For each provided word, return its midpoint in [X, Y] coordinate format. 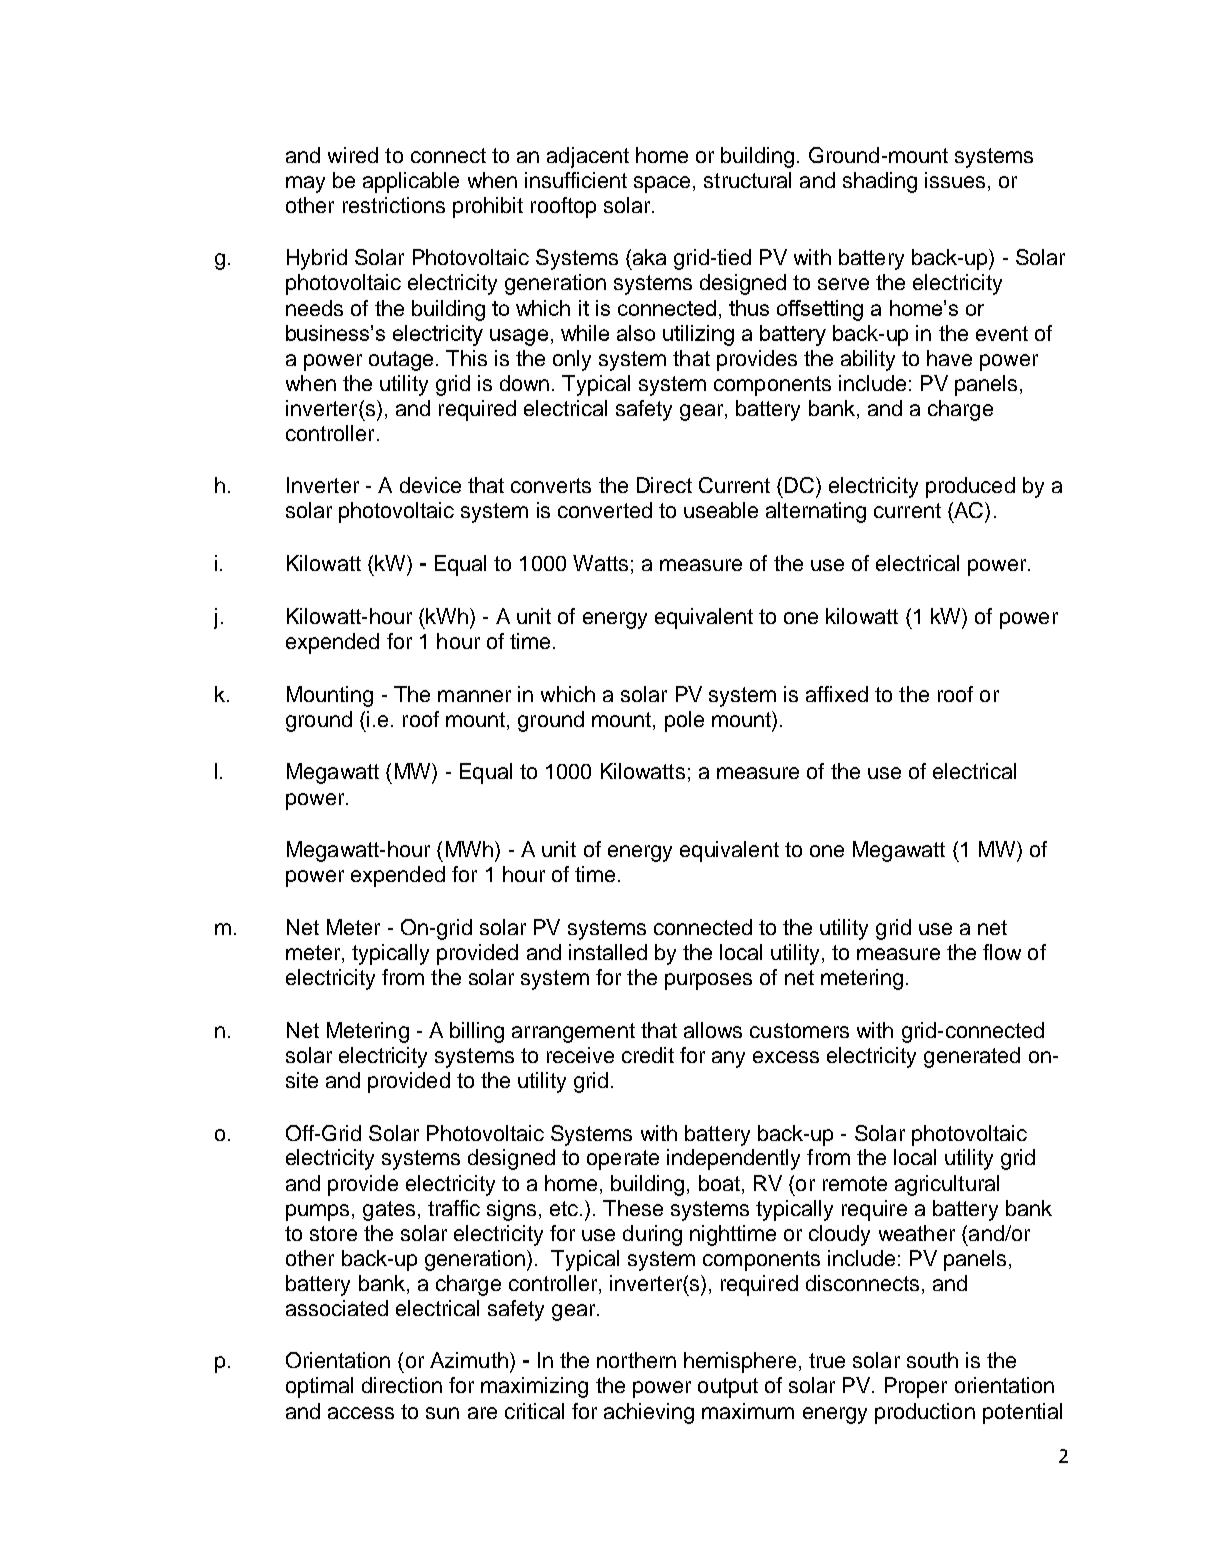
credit [648, 1055]
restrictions [394, 205]
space [662, 184]
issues [955, 180]
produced [970, 487]
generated [972, 1057]
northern [636, 1360]
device [430, 485]
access [361, 1413]
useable [721, 510]
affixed [837, 694]
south [932, 1360]
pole [684, 721]
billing [477, 1032]
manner [474, 696]
